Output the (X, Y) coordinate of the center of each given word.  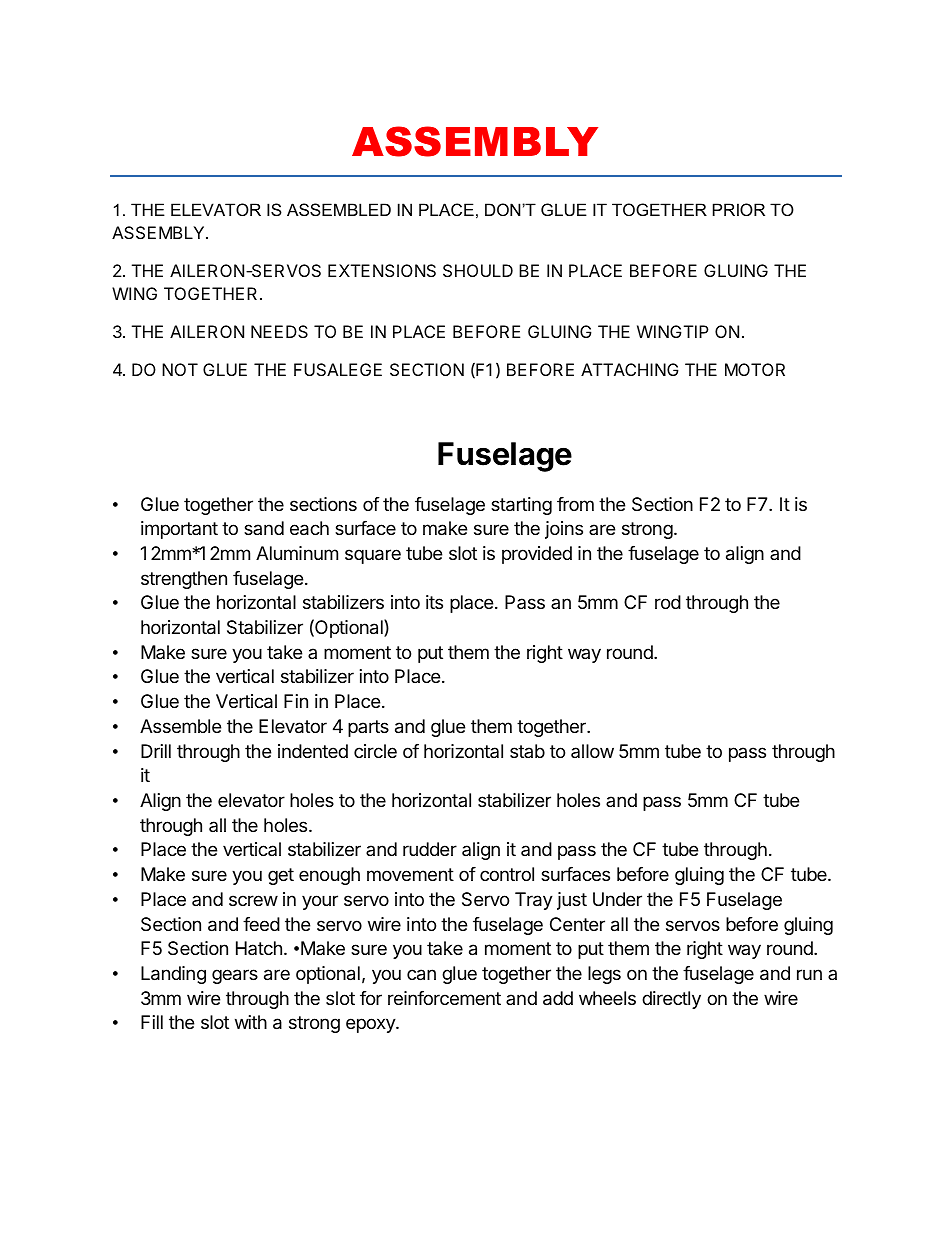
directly (671, 1000)
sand (264, 528)
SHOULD (478, 270)
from (575, 504)
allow (592, 751)
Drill (156, 751)
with (251, 1022)
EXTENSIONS (382, 270)
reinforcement (444, 998)
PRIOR (739, 209)
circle (375, 751)
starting (521, 506)
